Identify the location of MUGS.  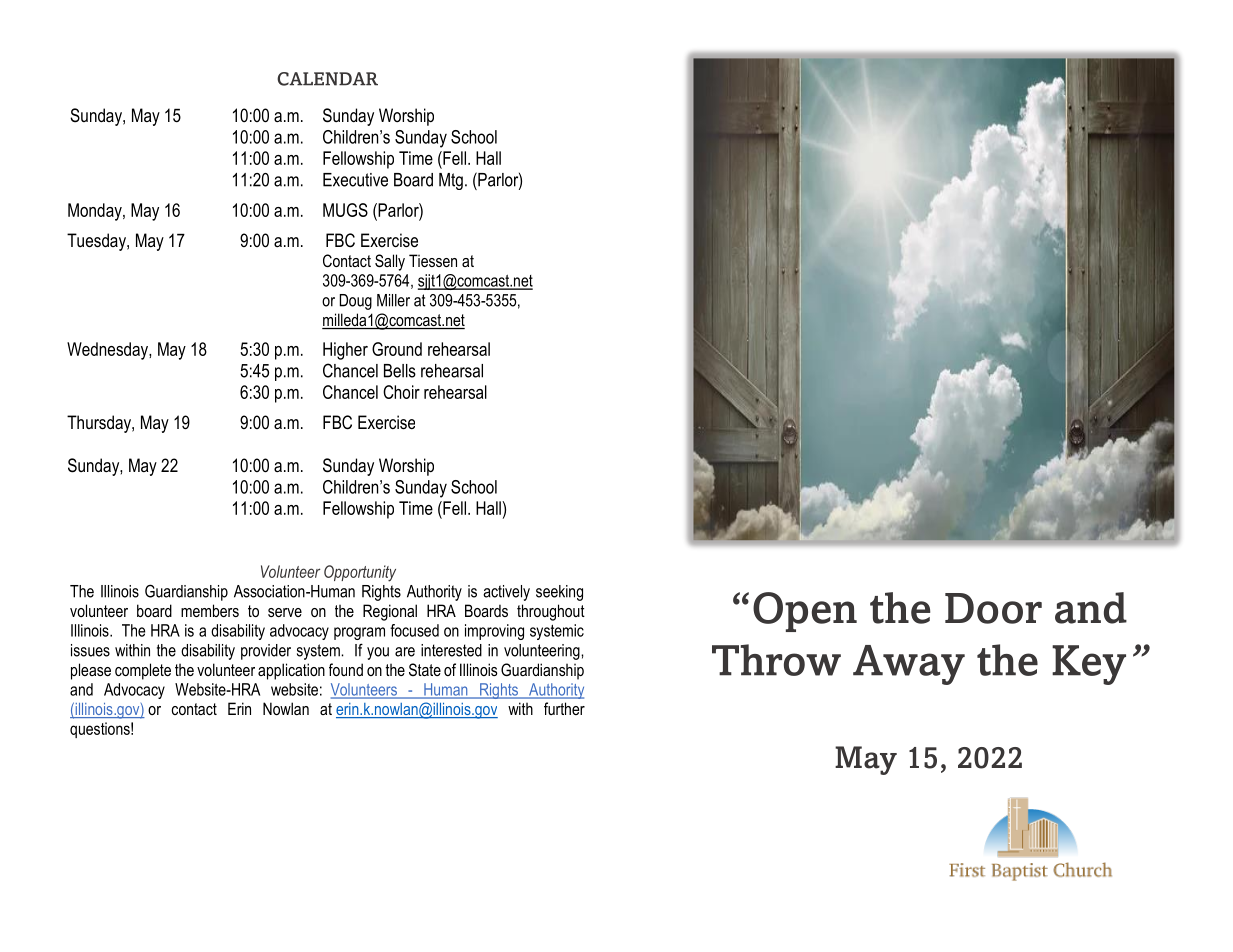
(345, 210).
